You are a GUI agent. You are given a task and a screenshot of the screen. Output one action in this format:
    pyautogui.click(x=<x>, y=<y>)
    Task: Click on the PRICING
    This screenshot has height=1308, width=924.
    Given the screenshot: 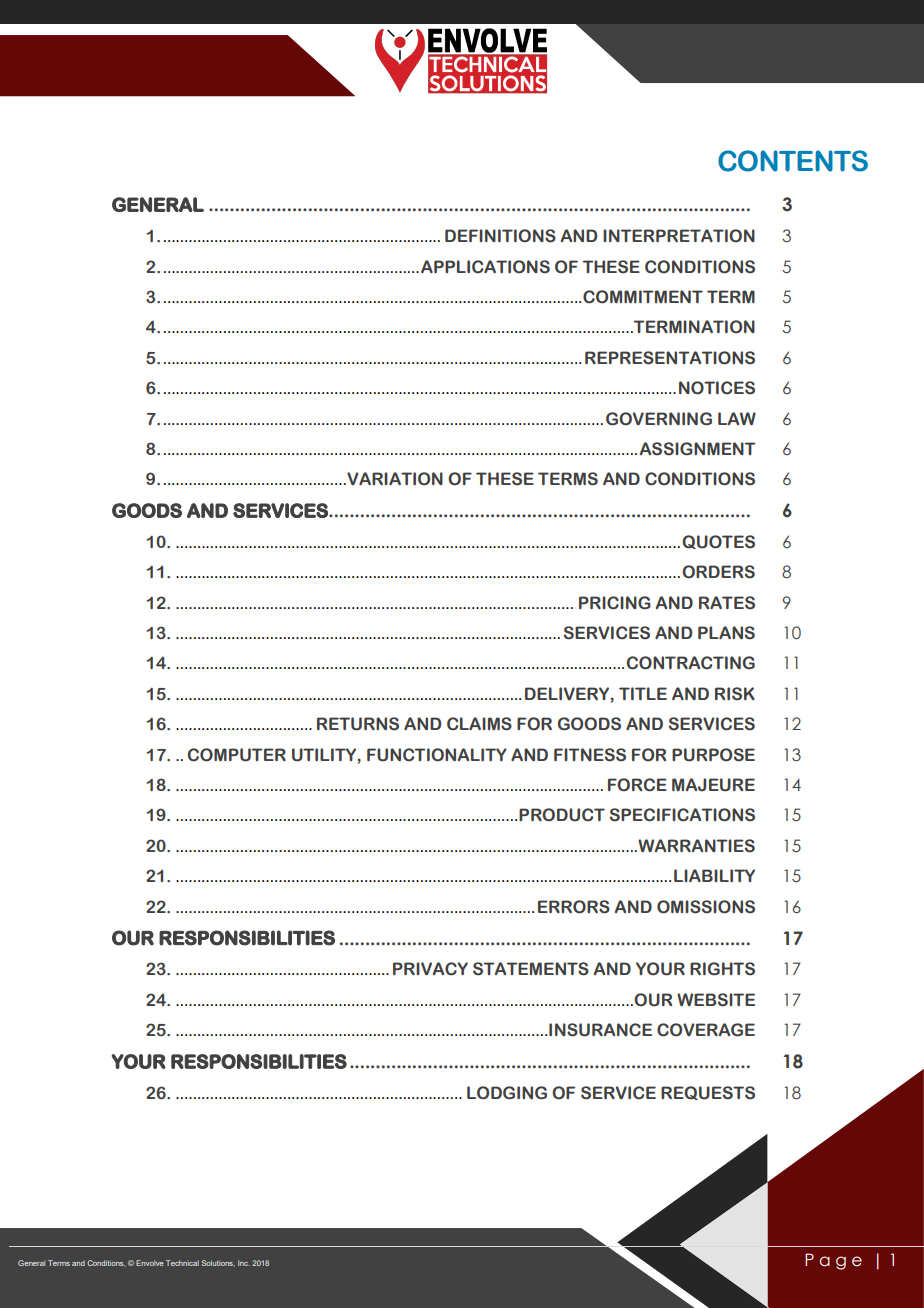 What is the action you would take?
    pyautogui.click(x=615, y=603)
